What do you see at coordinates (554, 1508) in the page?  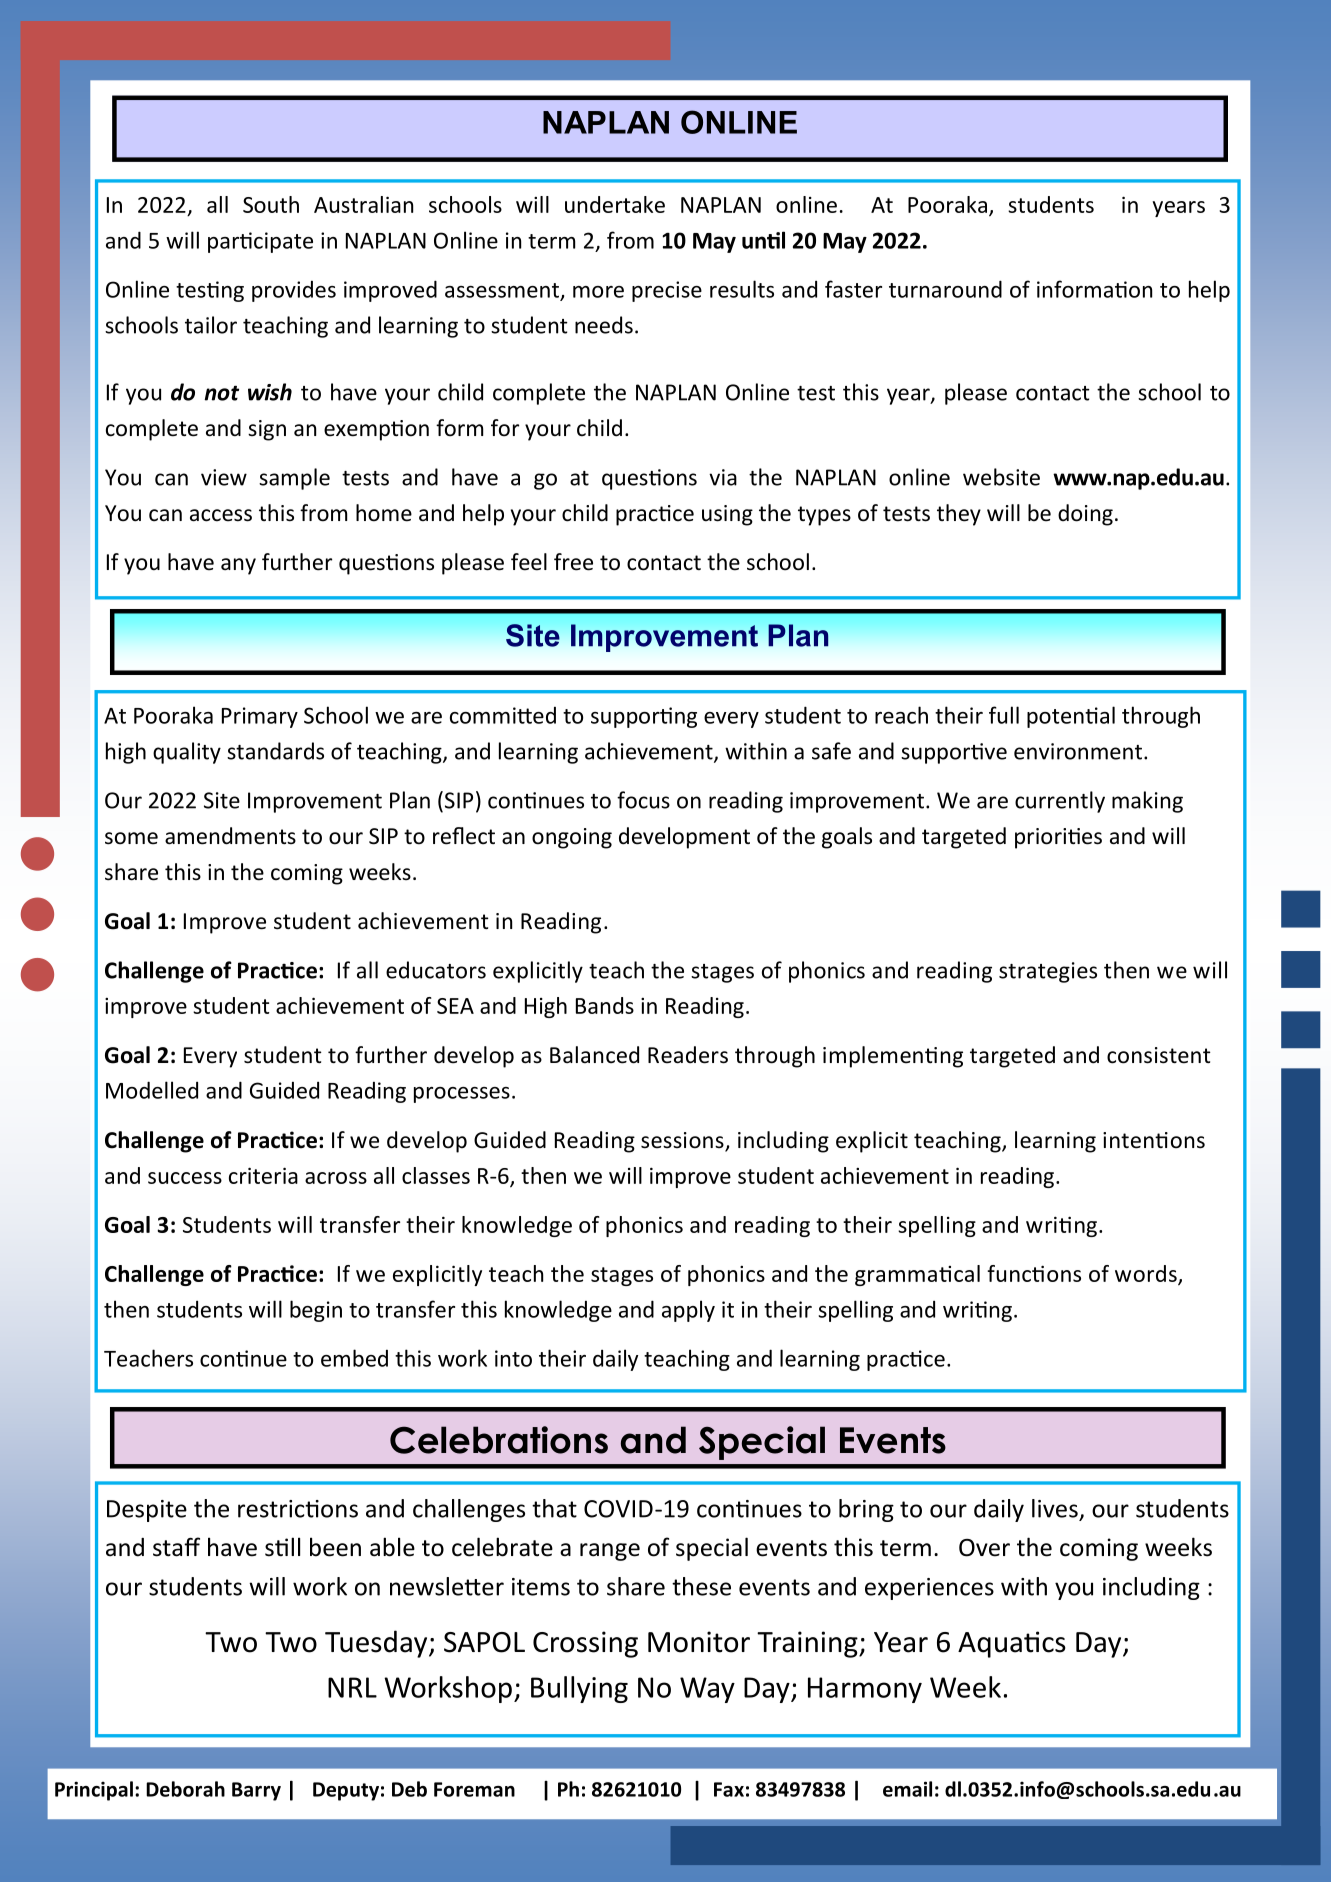 I see `that` at bounding box center [554, 1508].
